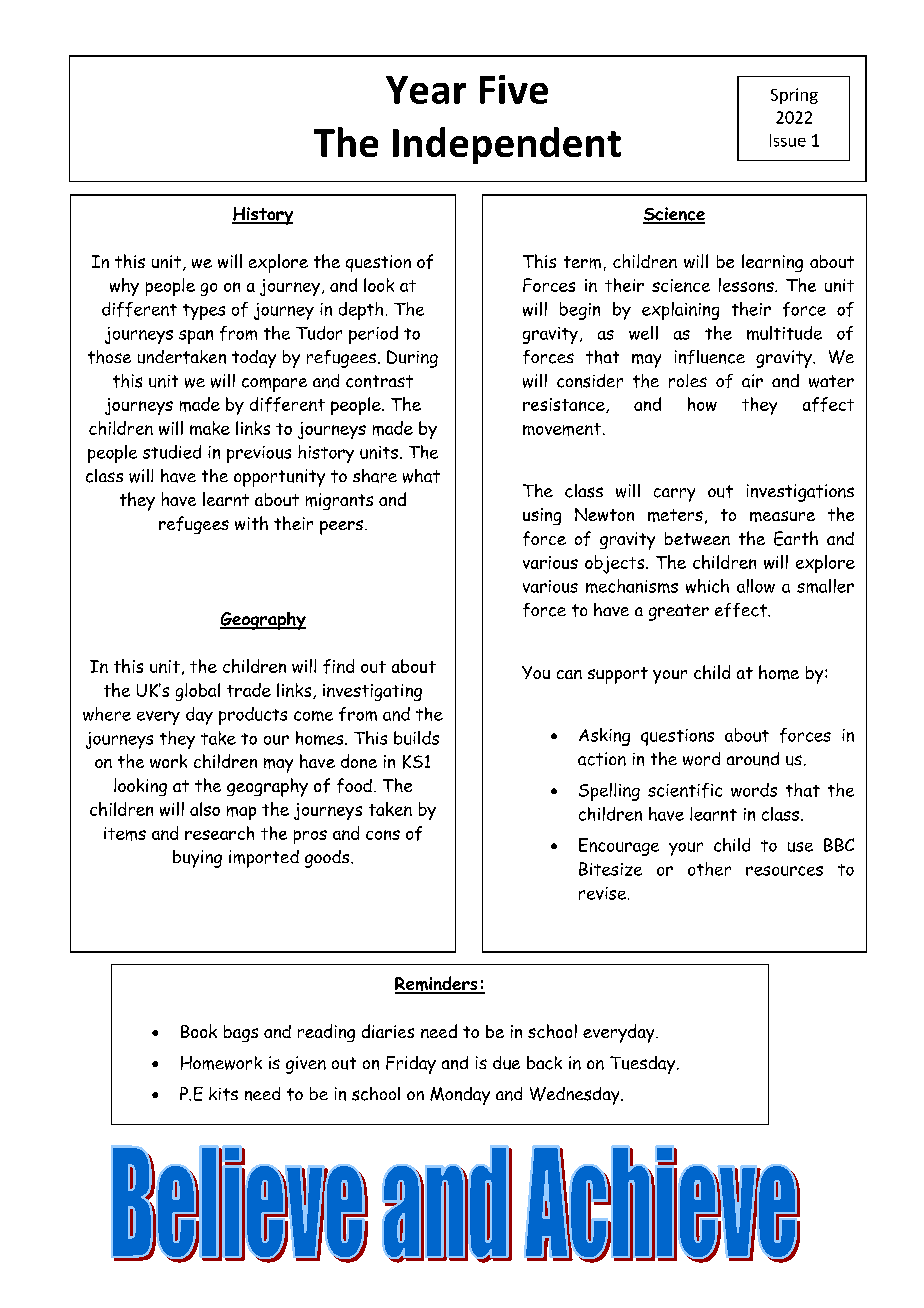 This screenshot has width=924, height=1308. Describe the element at coordinates (702, 404) in the screenshot. I see `how` at that location.
